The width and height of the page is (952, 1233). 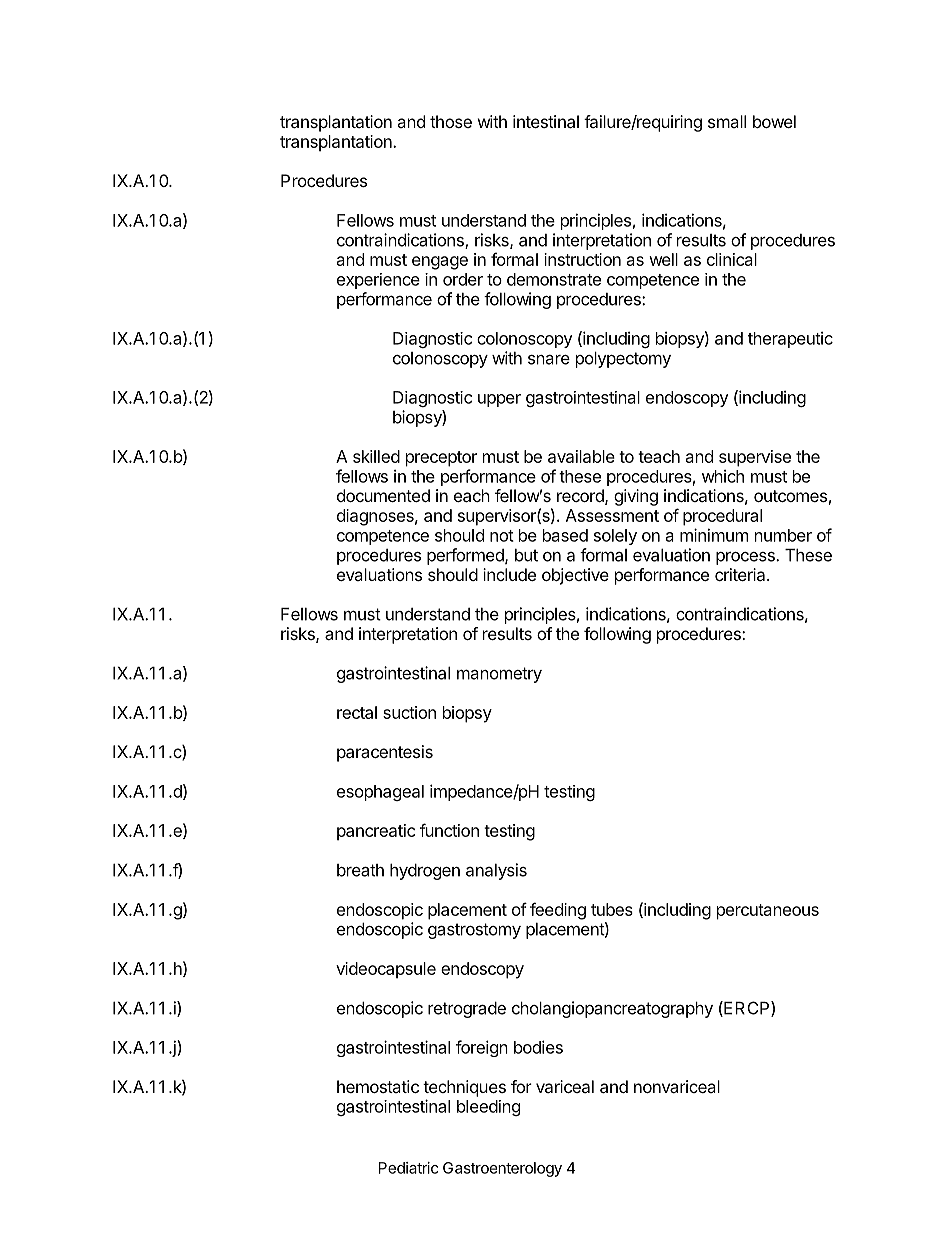 What do you see at coordinates (723, 476) in the page?
I see `which` at bounding box center [723, 476].
